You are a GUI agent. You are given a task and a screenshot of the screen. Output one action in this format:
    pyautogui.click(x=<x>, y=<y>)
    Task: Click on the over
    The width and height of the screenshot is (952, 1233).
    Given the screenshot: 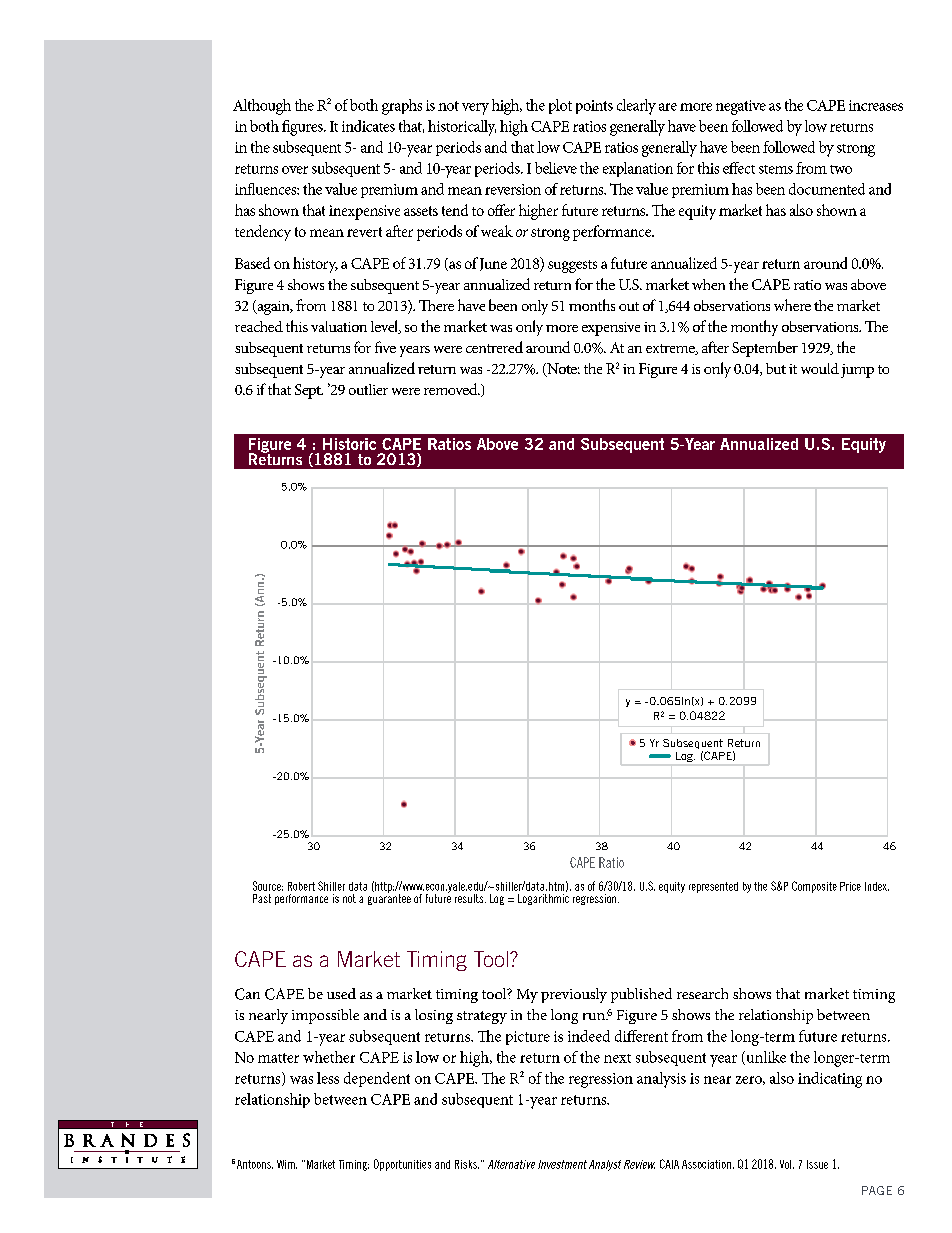 What is the action you would take?
    pyautogui.click(x=295, y=170)
